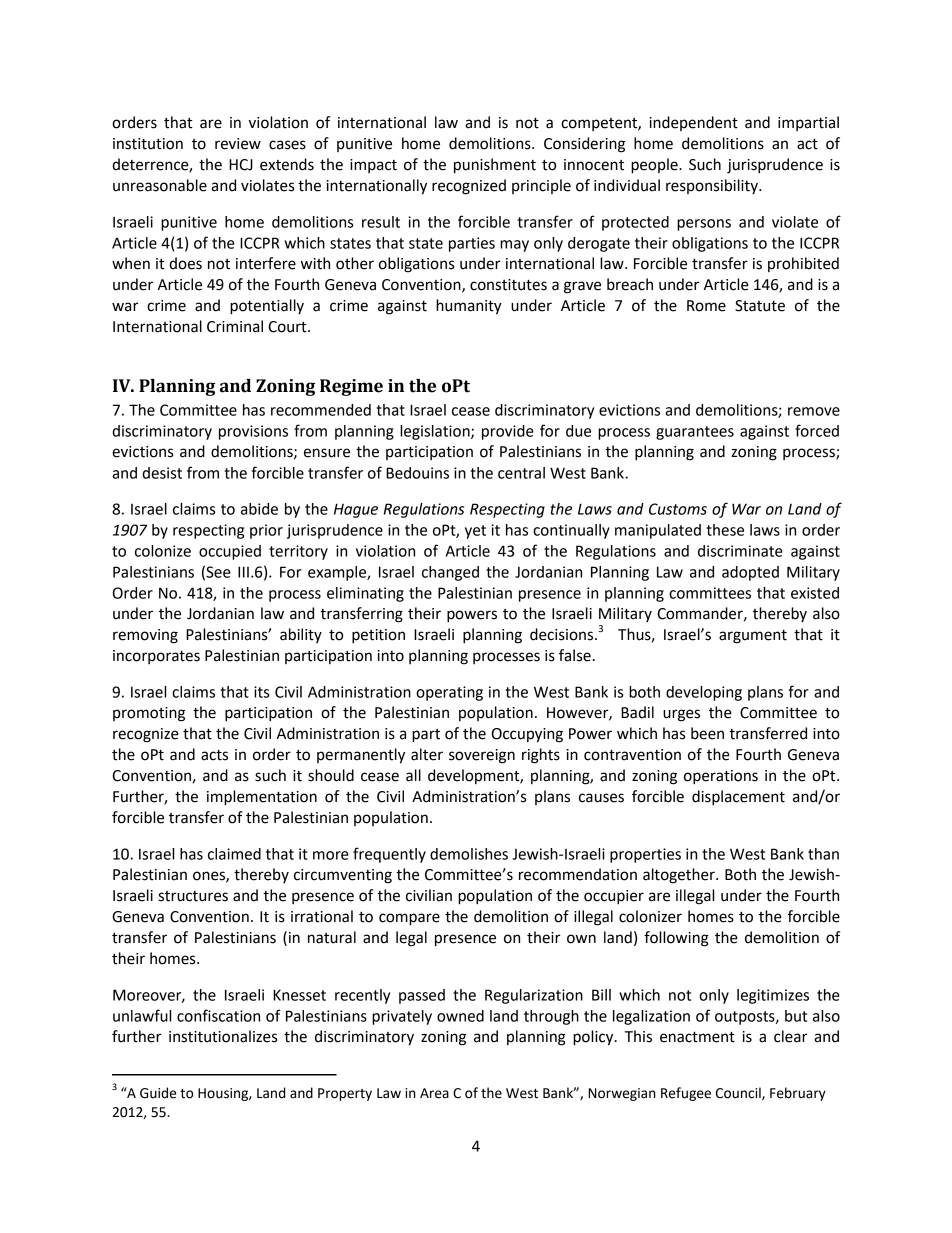 The width and height of the screenshot is (952, 1233). What do you see at coordinates (760, 306) in the screenshot?
I see `Statute` at bounding box center [760, 306].
